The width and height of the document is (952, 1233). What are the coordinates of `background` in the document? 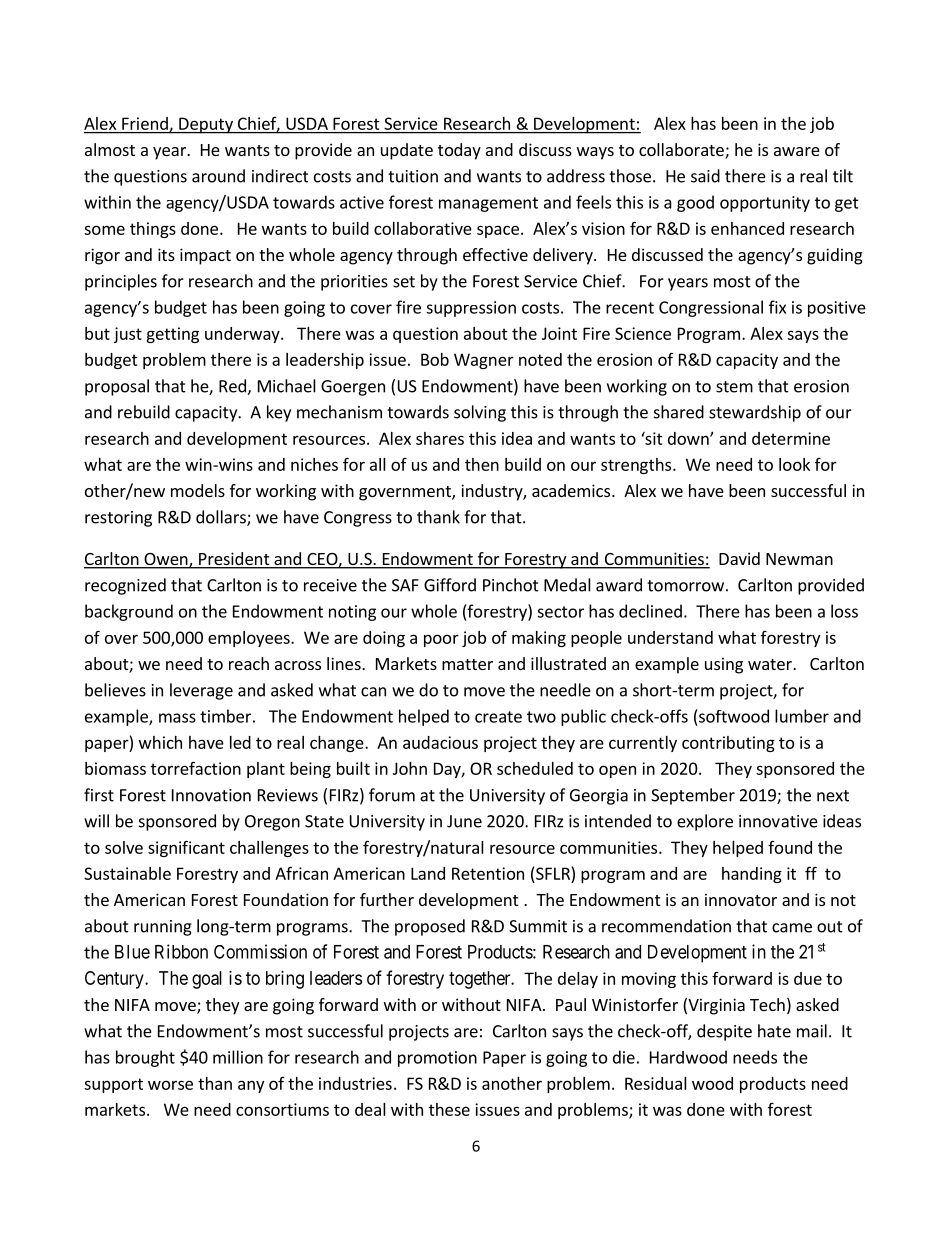 It's located at (129, 612).
